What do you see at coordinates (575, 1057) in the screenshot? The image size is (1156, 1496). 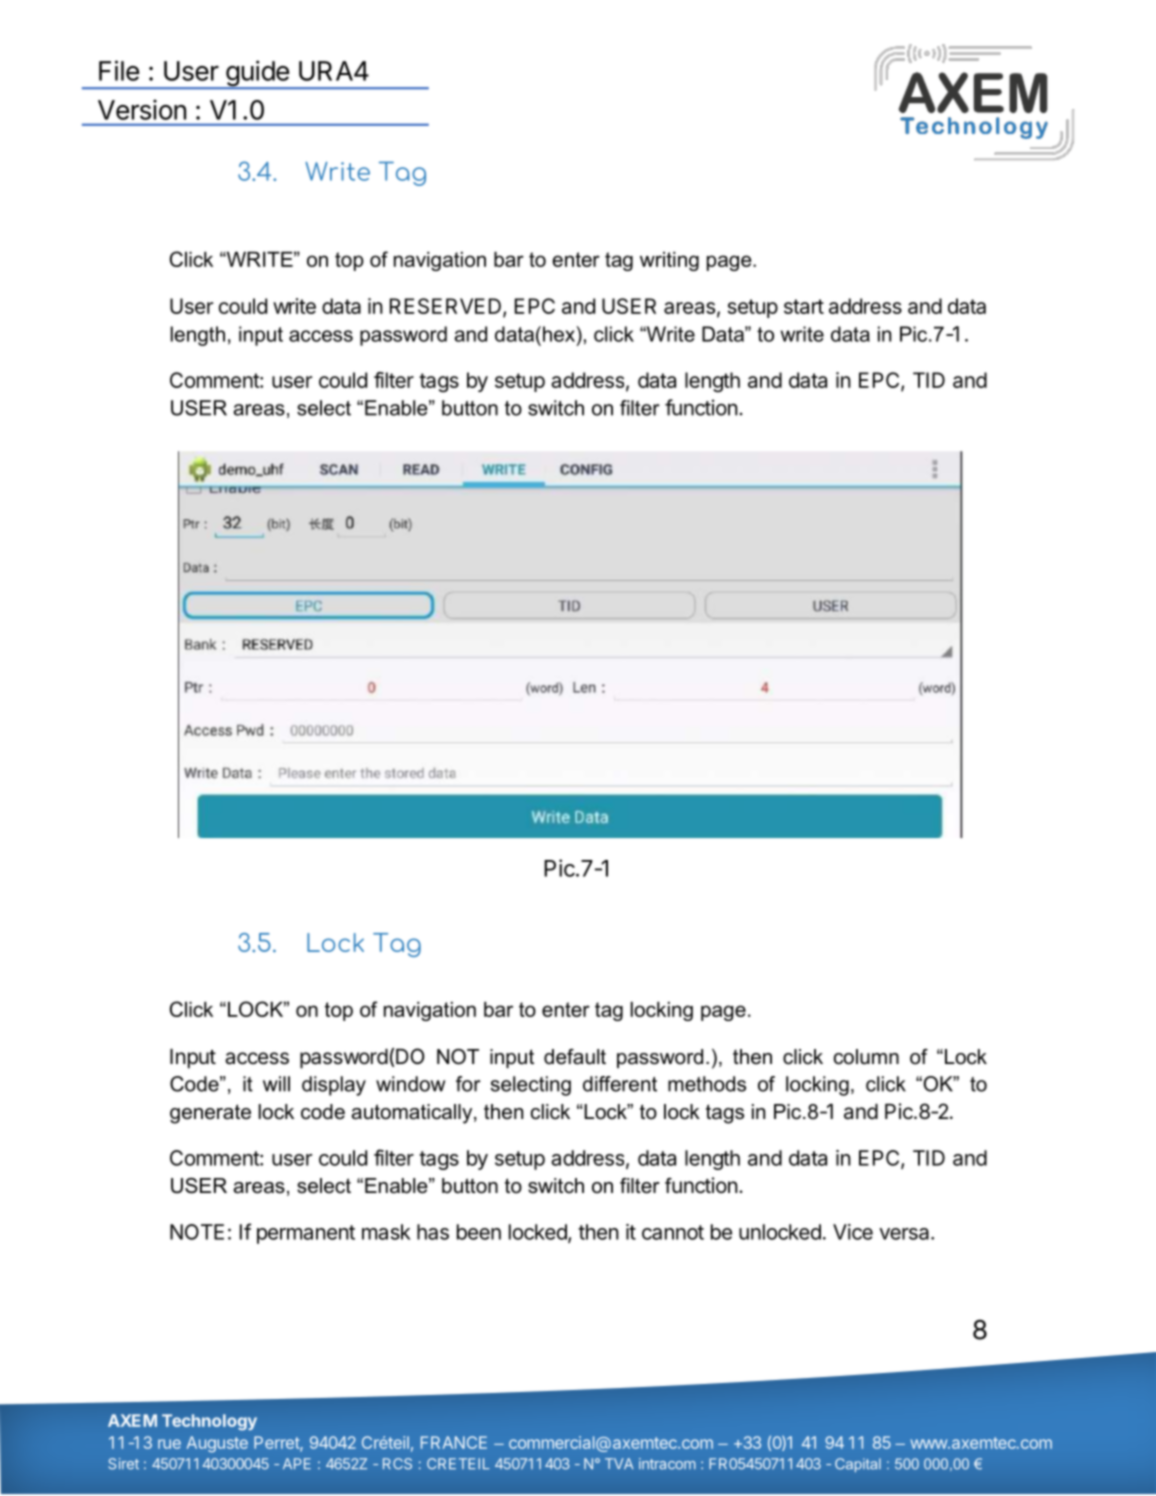 I see `default` at bounding box center [575, 1057].
